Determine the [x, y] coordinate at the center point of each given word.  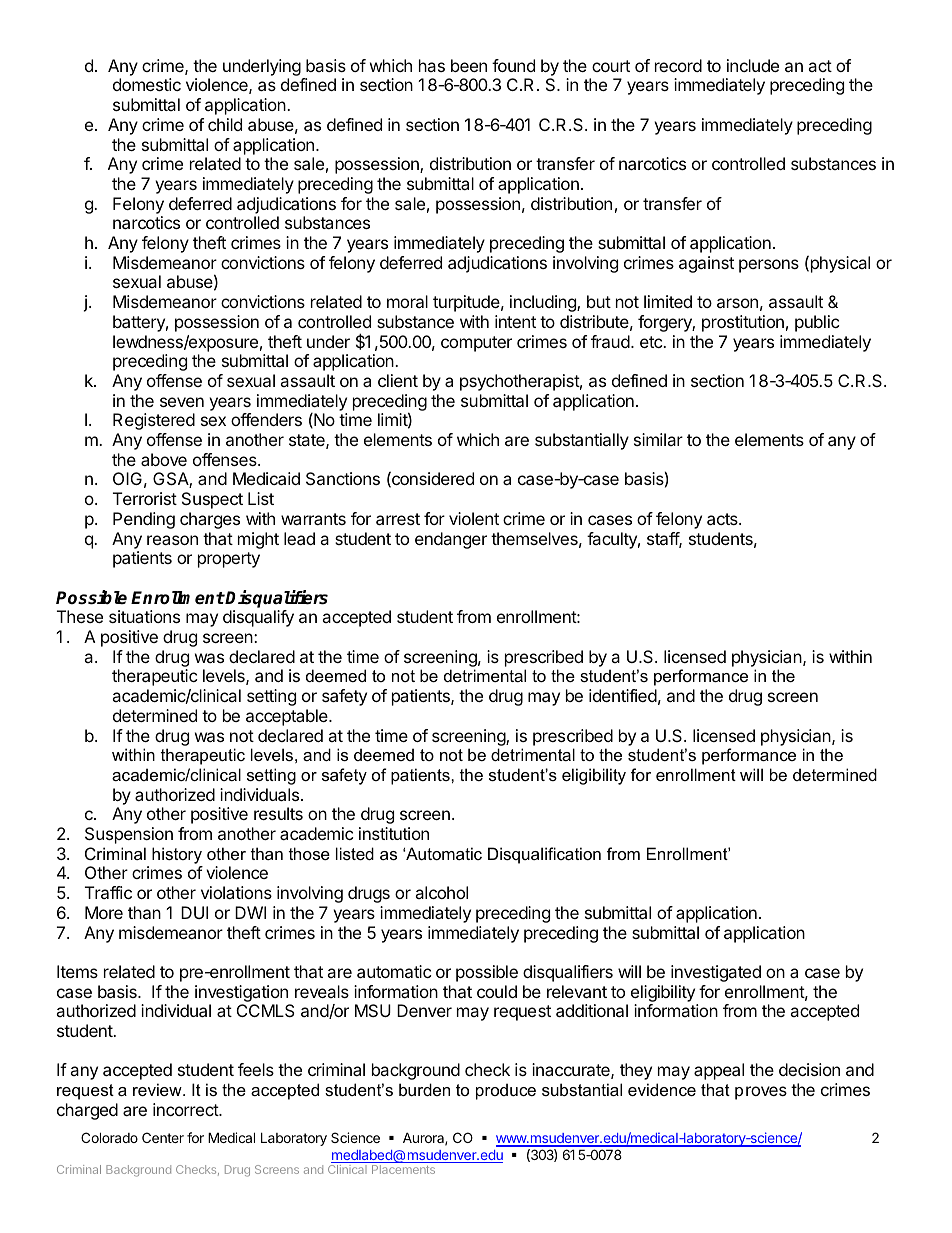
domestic [147, 84]
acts [723, 519]
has [432, 65]
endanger [451, 540]
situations [144, 616]
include [753, 65]
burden [424, 1089]
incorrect [186, 1109]
